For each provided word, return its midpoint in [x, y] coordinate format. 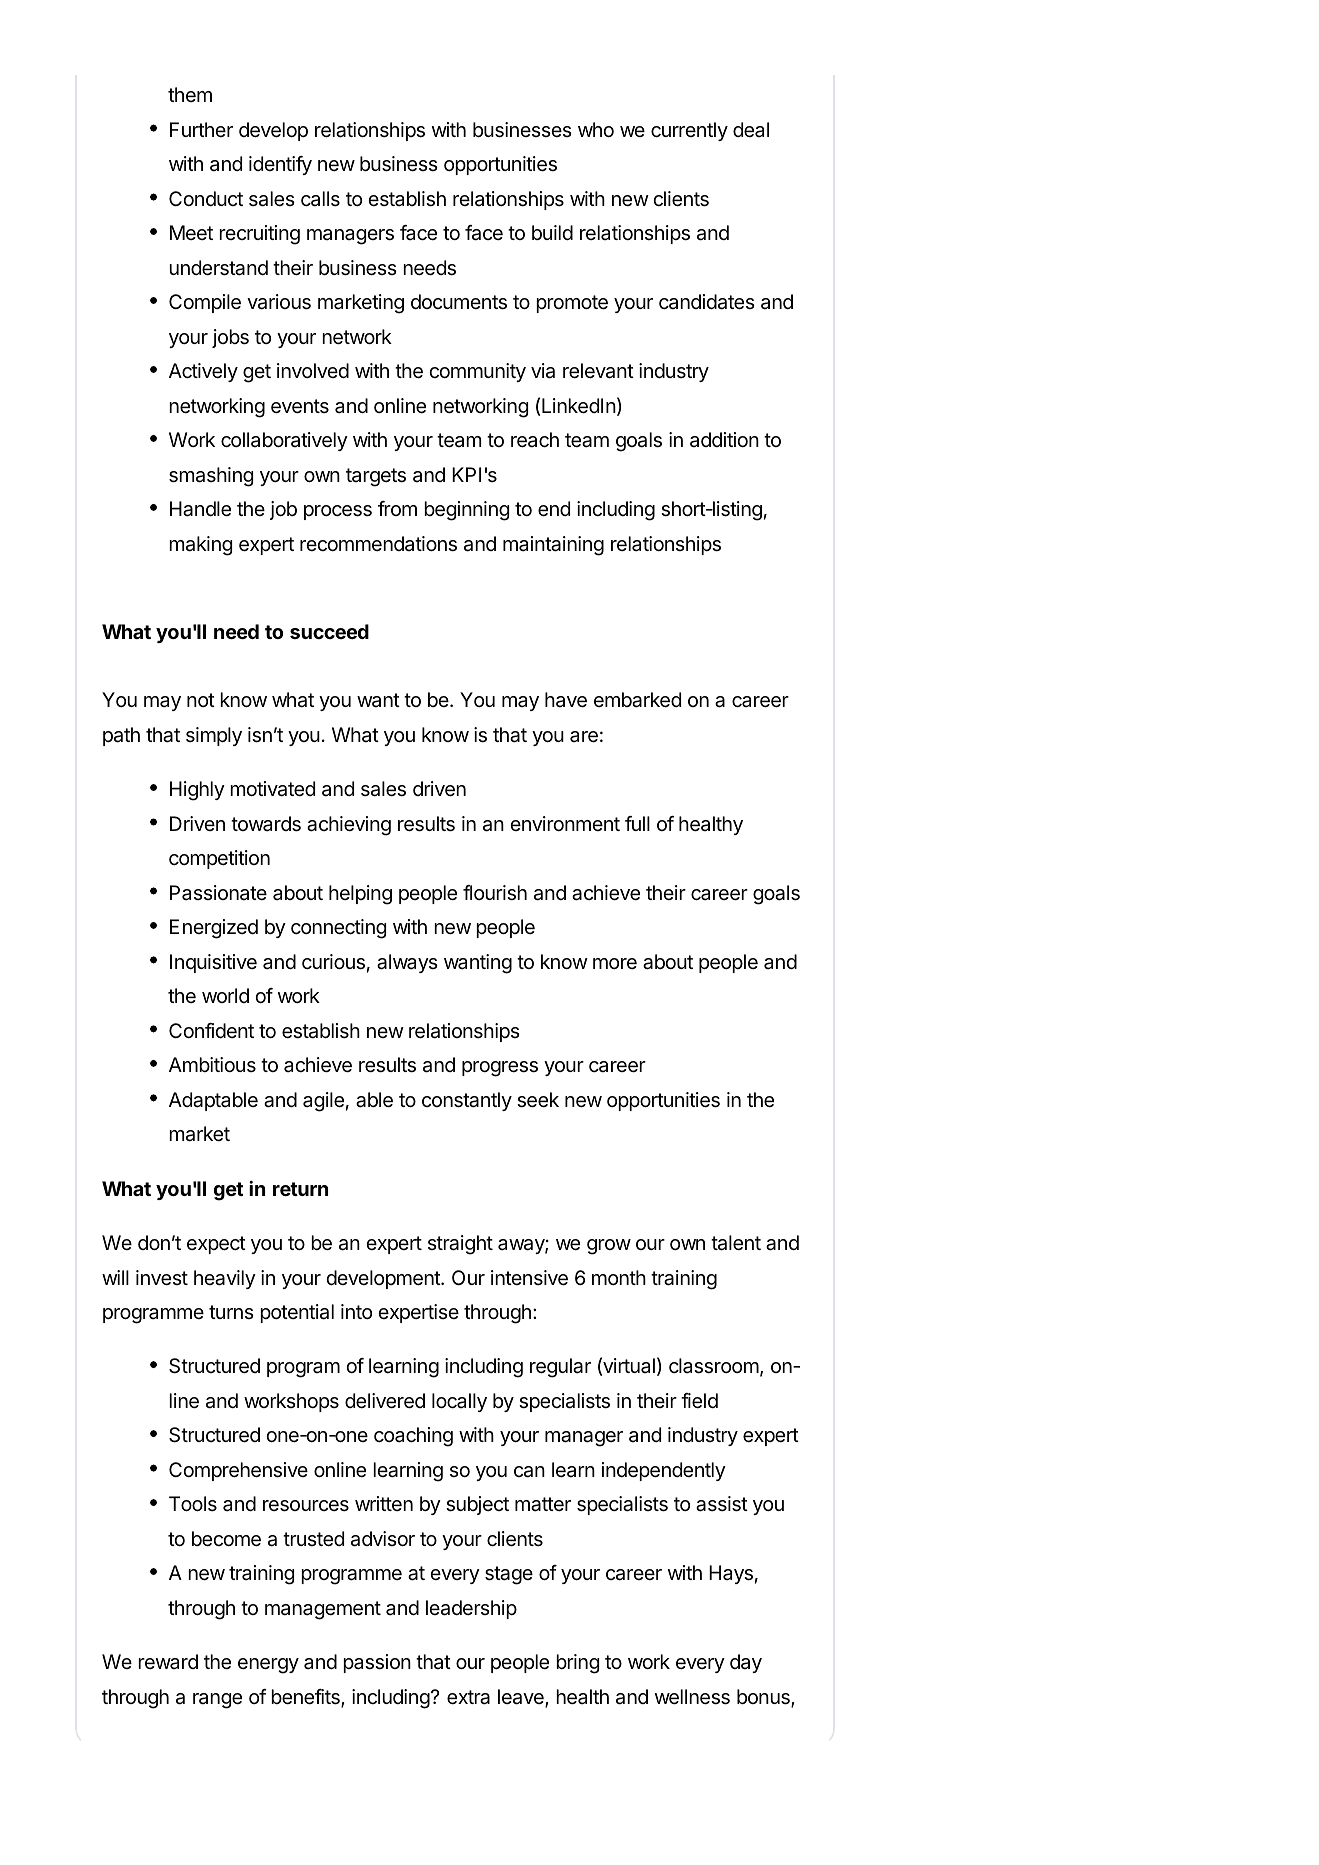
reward [168, 1662]
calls [320, 199]
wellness [692, 1697]
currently [689, 131]
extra [468, 1697]
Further [201, 129]
